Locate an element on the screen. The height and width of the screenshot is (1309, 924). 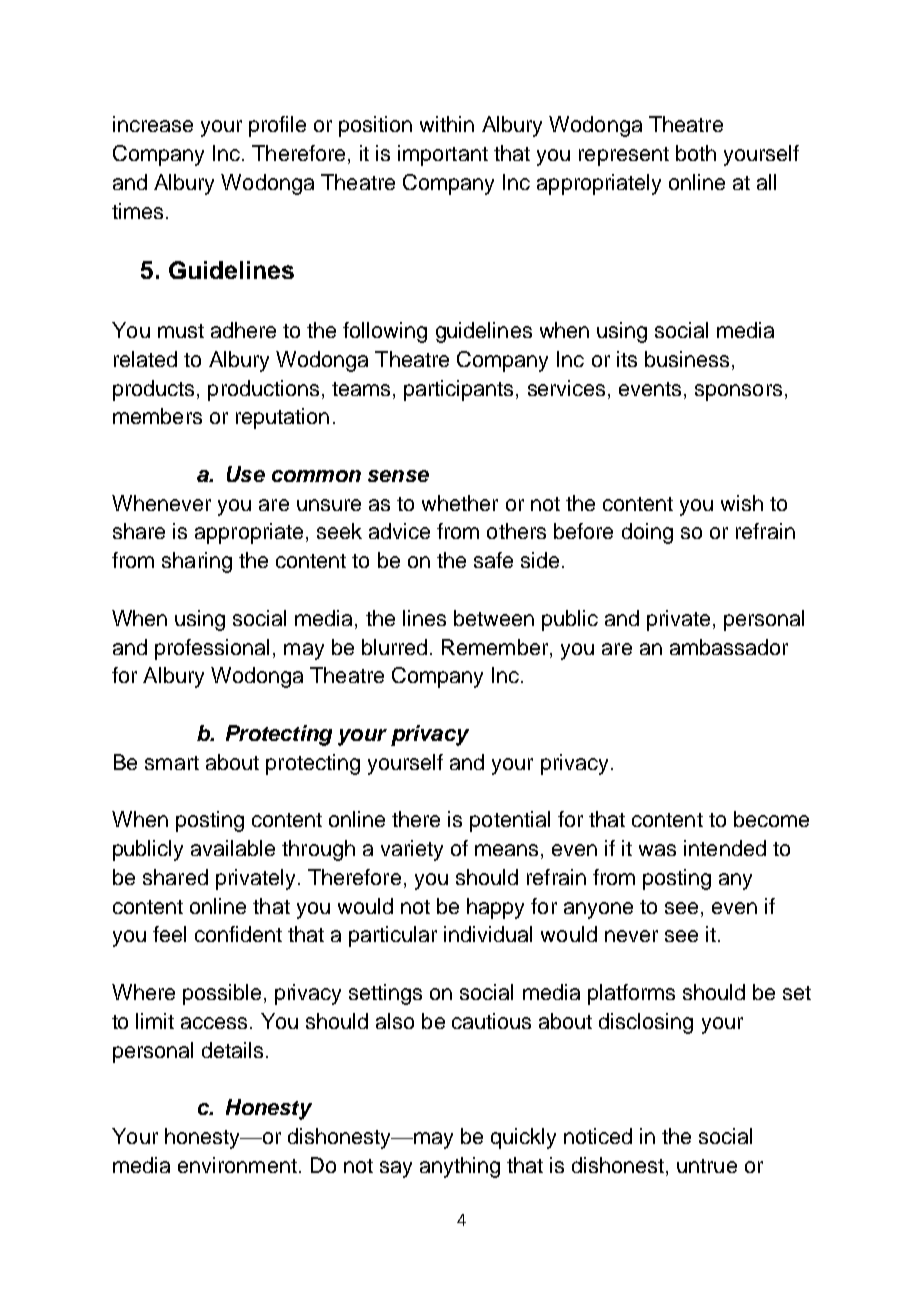
important is located at coordinates (443, 155).
